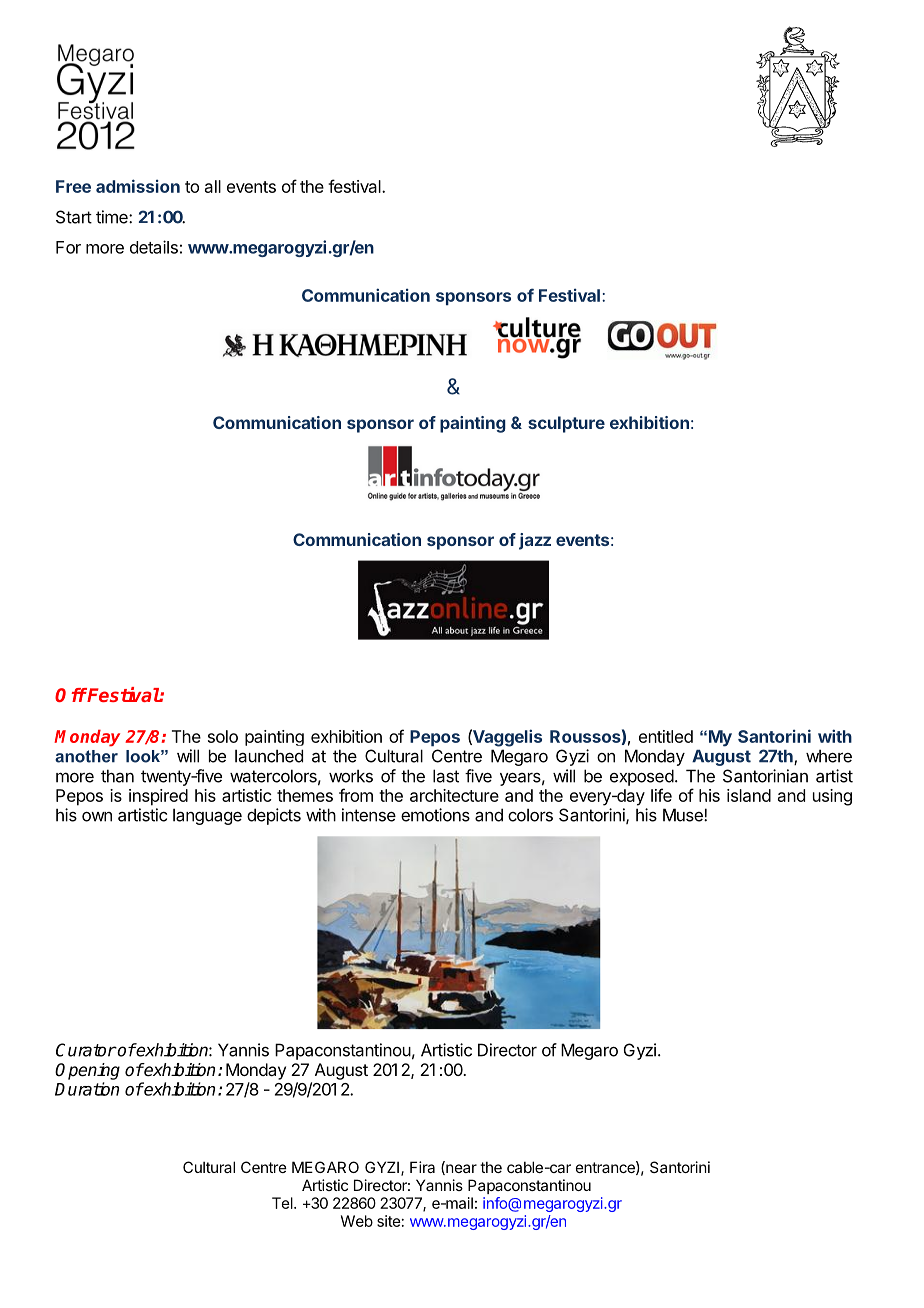 The image size is (924, 1308). I want to click on Muse, so click(684, 815).
